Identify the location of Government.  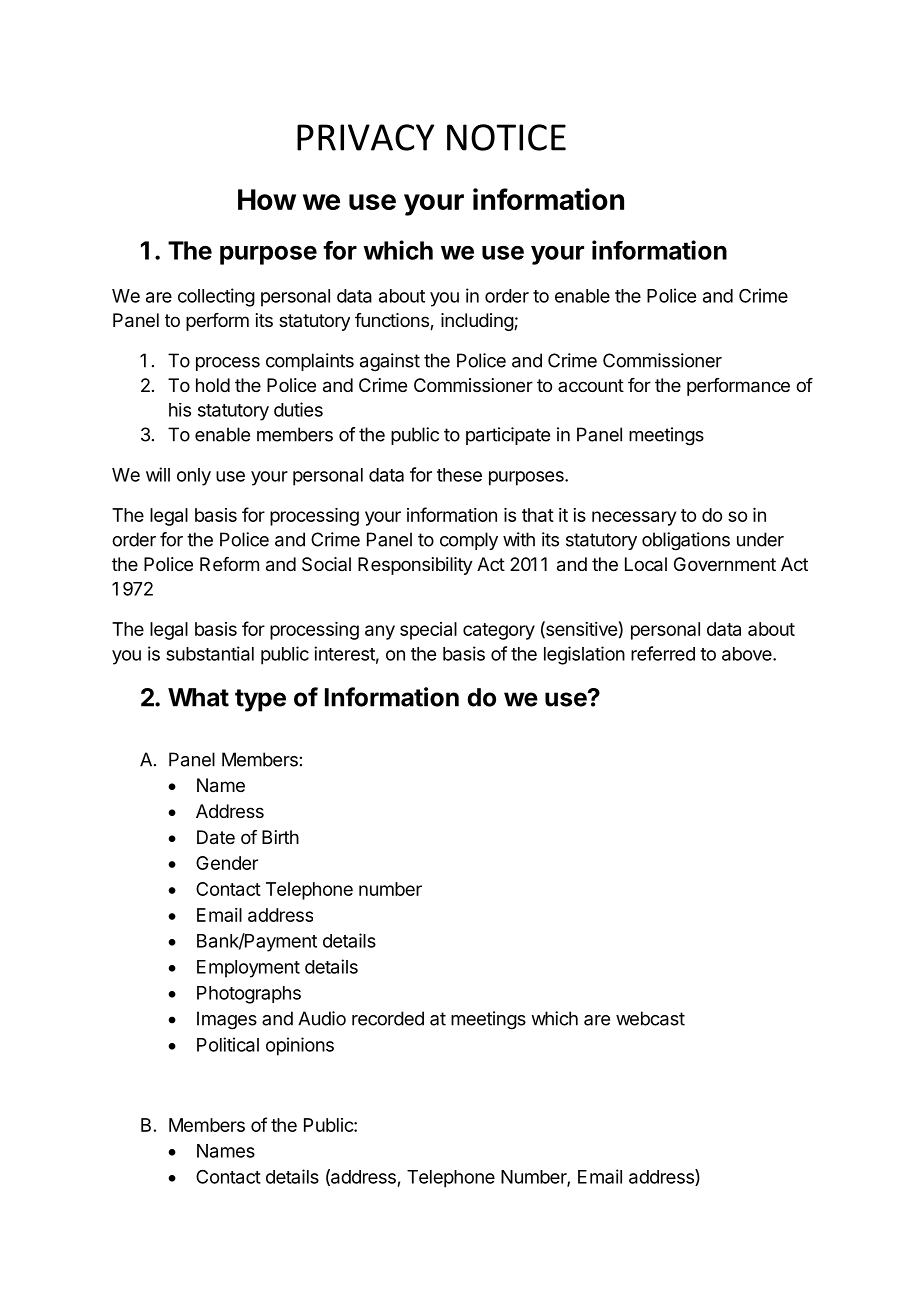
(725, 564).
